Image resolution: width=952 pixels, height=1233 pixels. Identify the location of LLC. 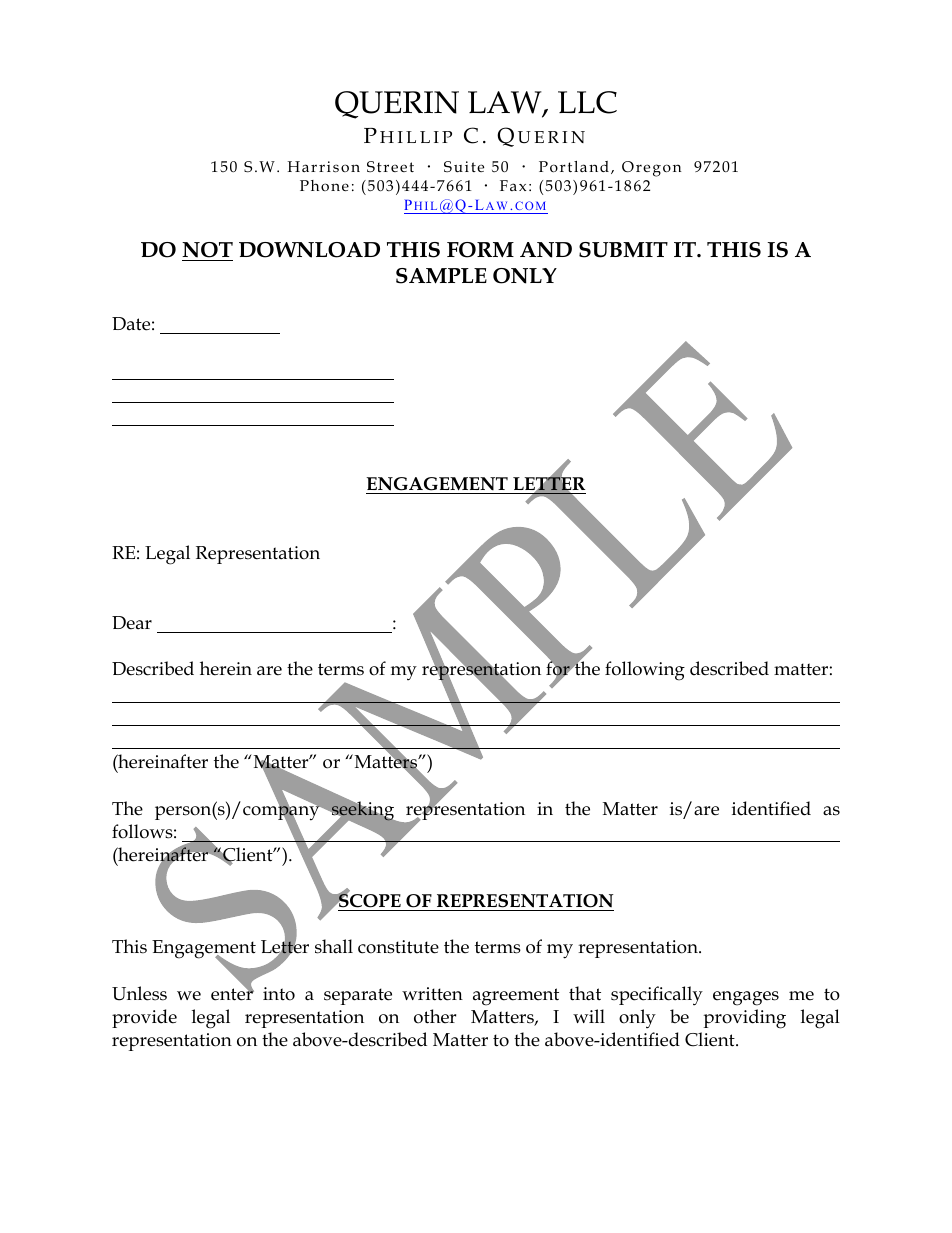
(587, 102).
